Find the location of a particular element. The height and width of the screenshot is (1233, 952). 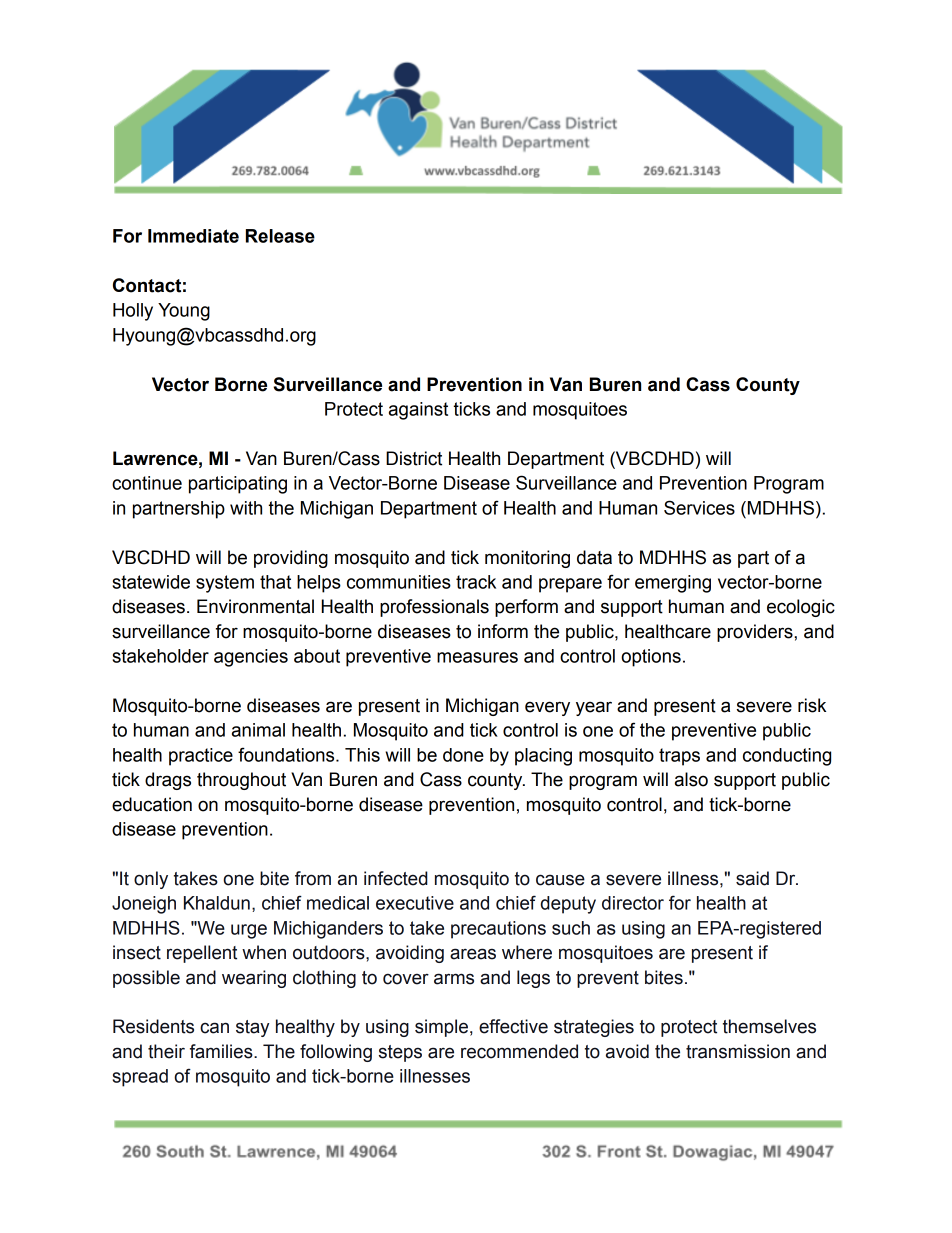

done is located at coordinates (463, 755).
